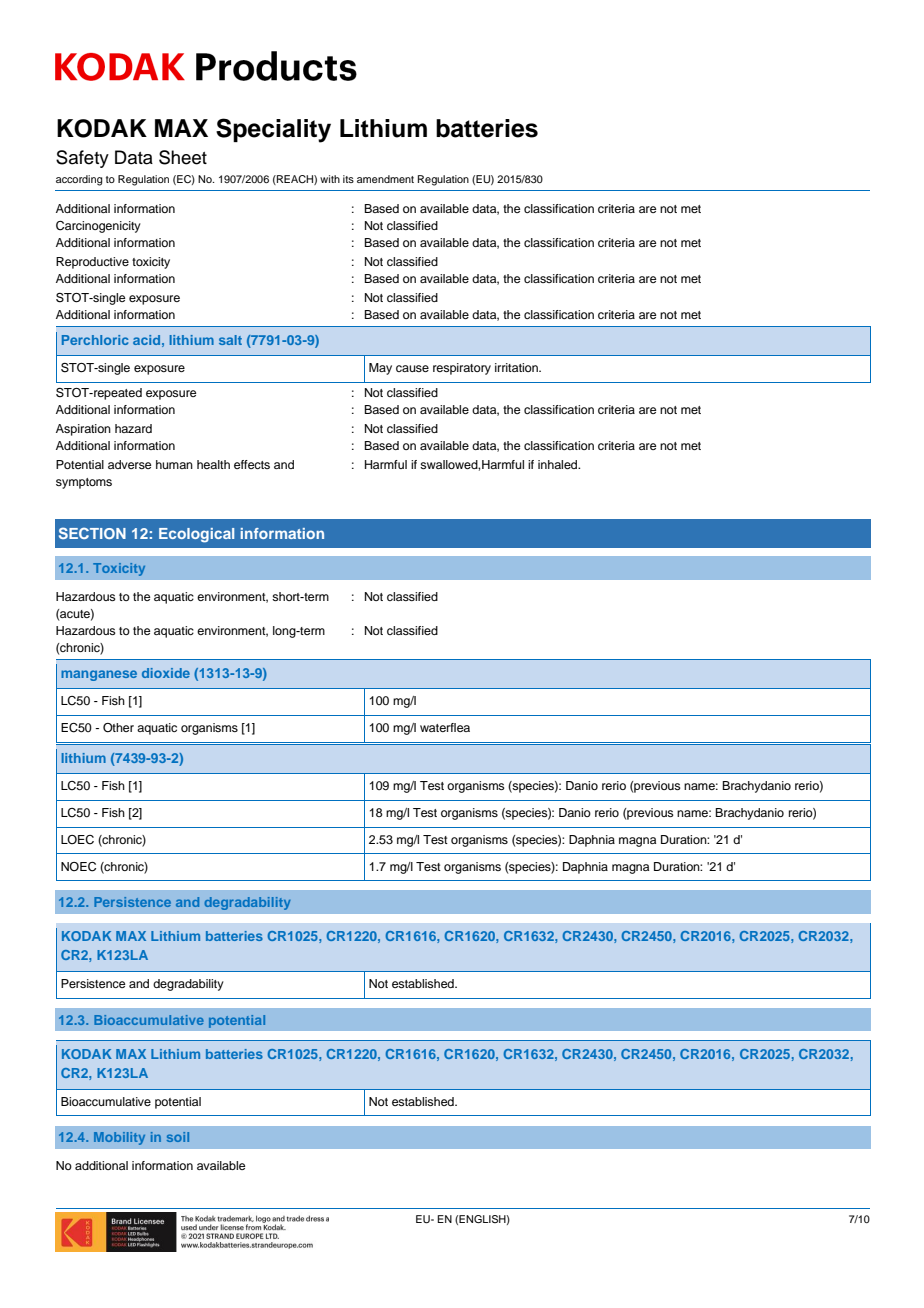 The height and width of the screenshot is (1308, 924). Describe the element at coordinates (559, 464) in the screenshot. I see `inhaled` at that location.
